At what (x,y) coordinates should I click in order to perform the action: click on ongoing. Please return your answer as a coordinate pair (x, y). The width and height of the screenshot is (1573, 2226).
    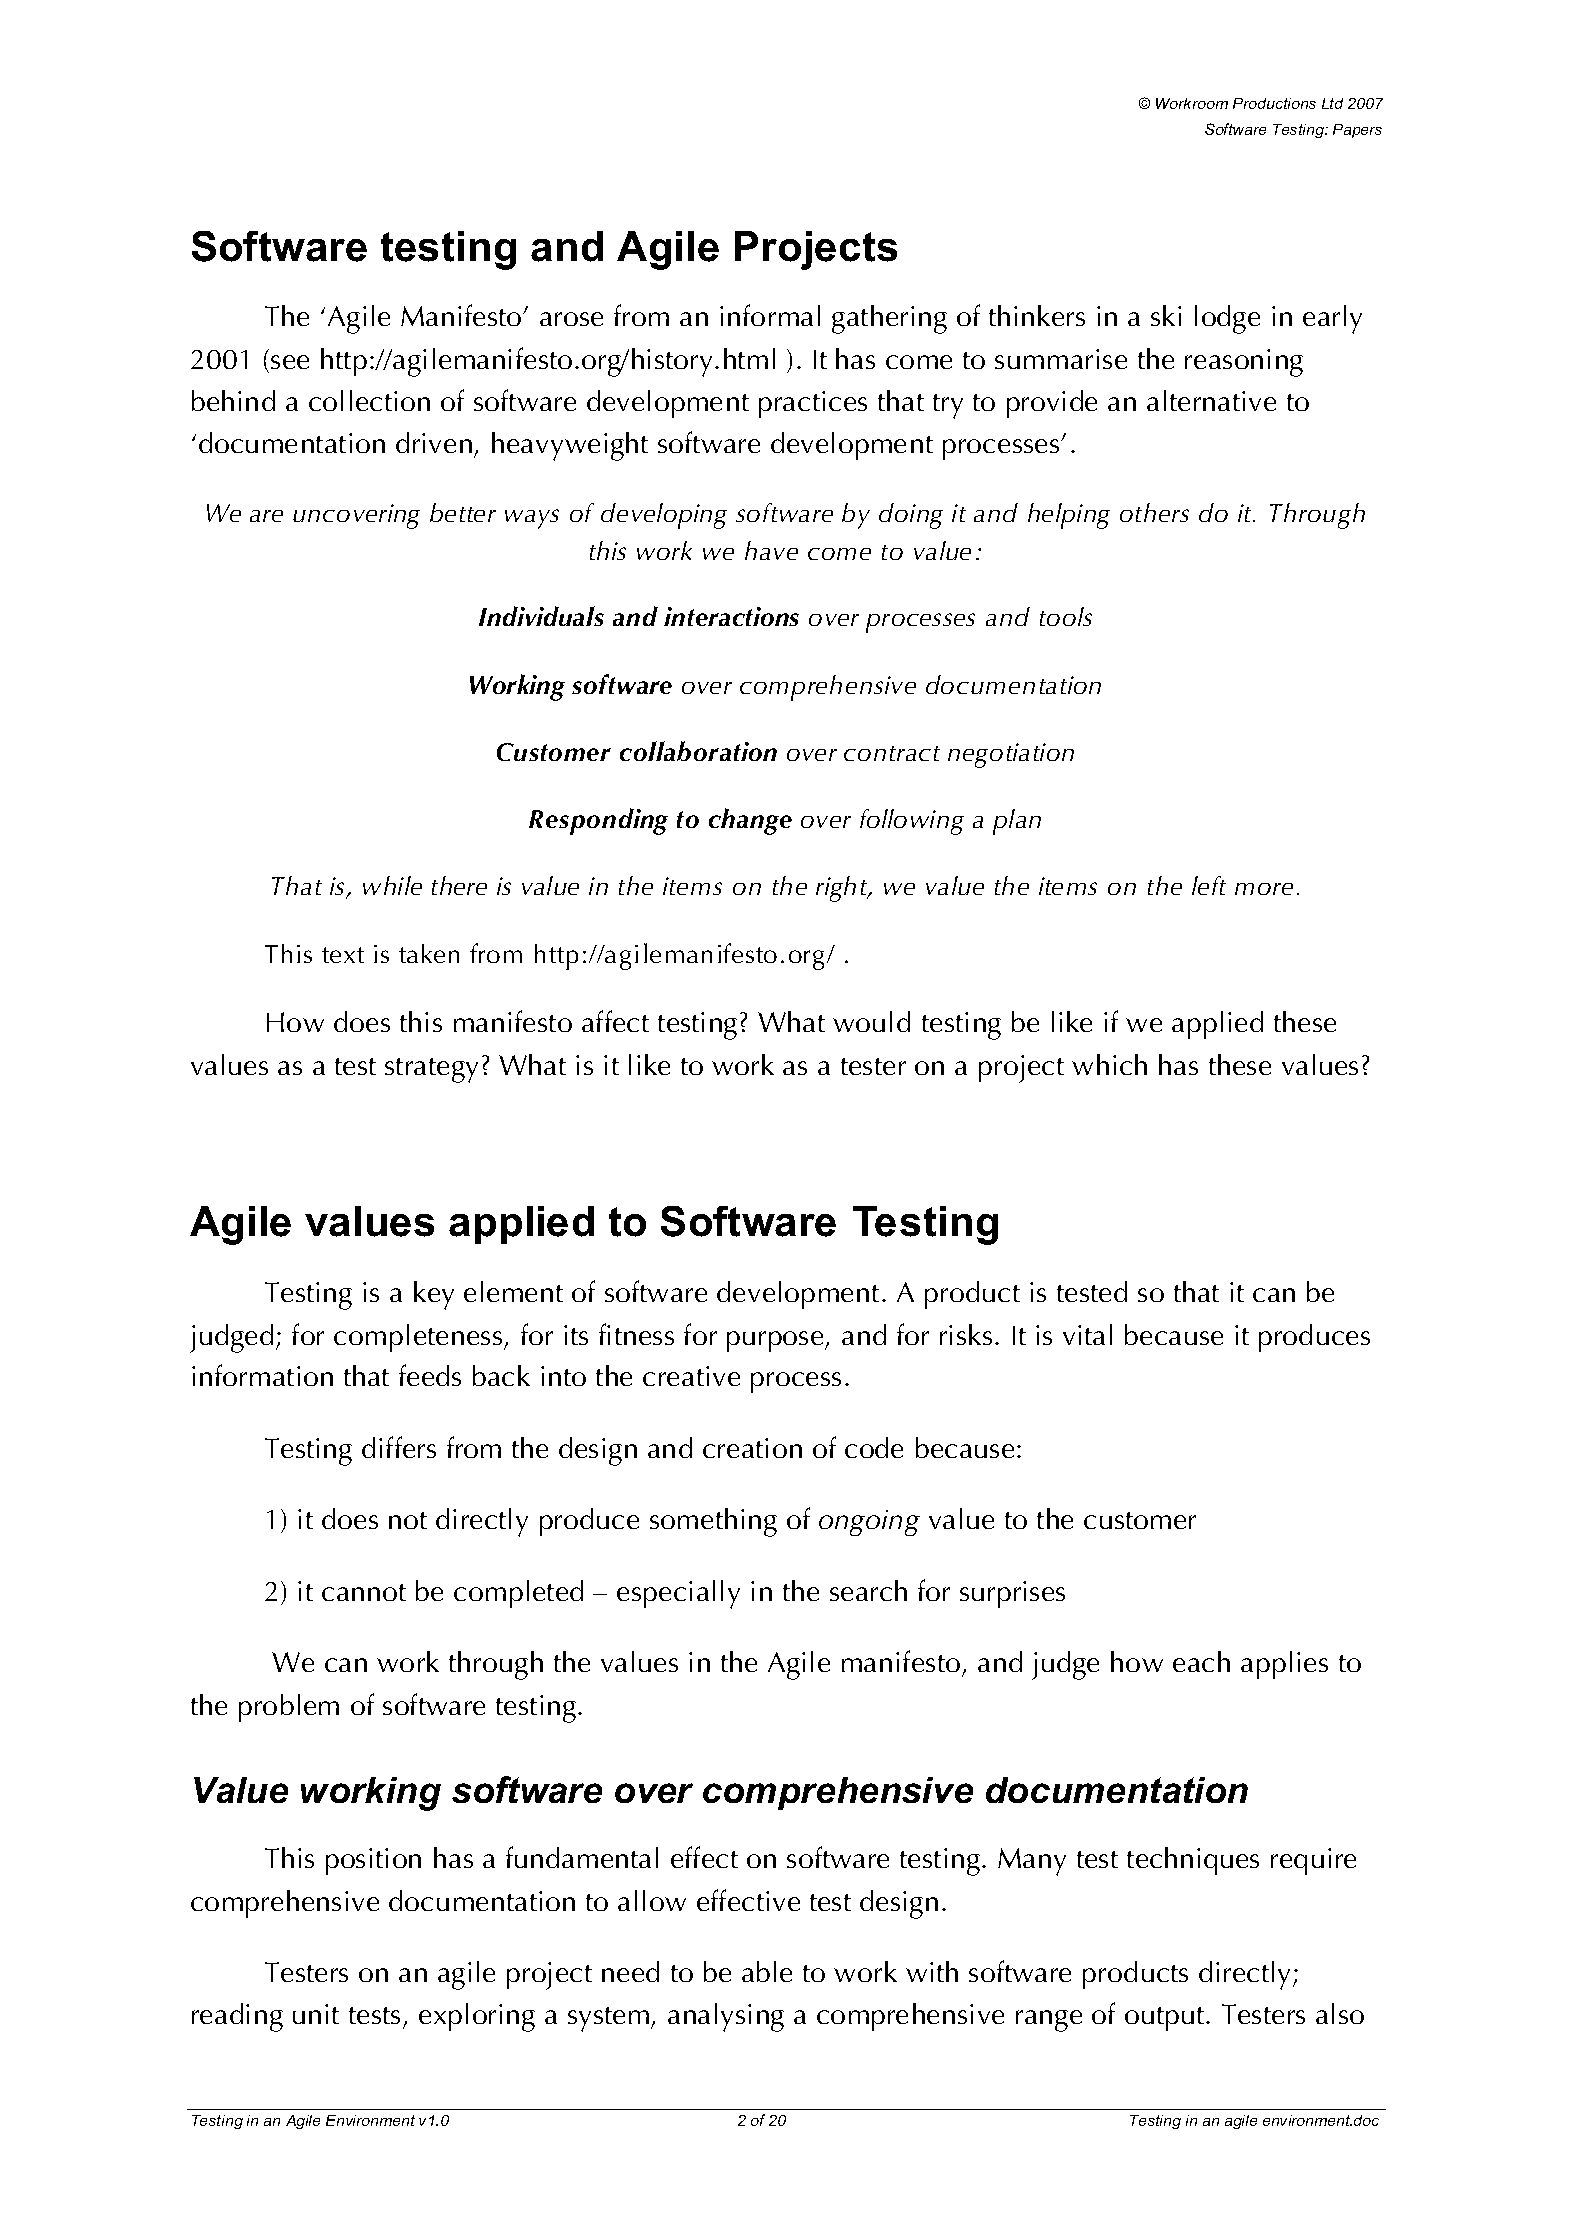
    Looking at the image, I should click on (869, 1523).
